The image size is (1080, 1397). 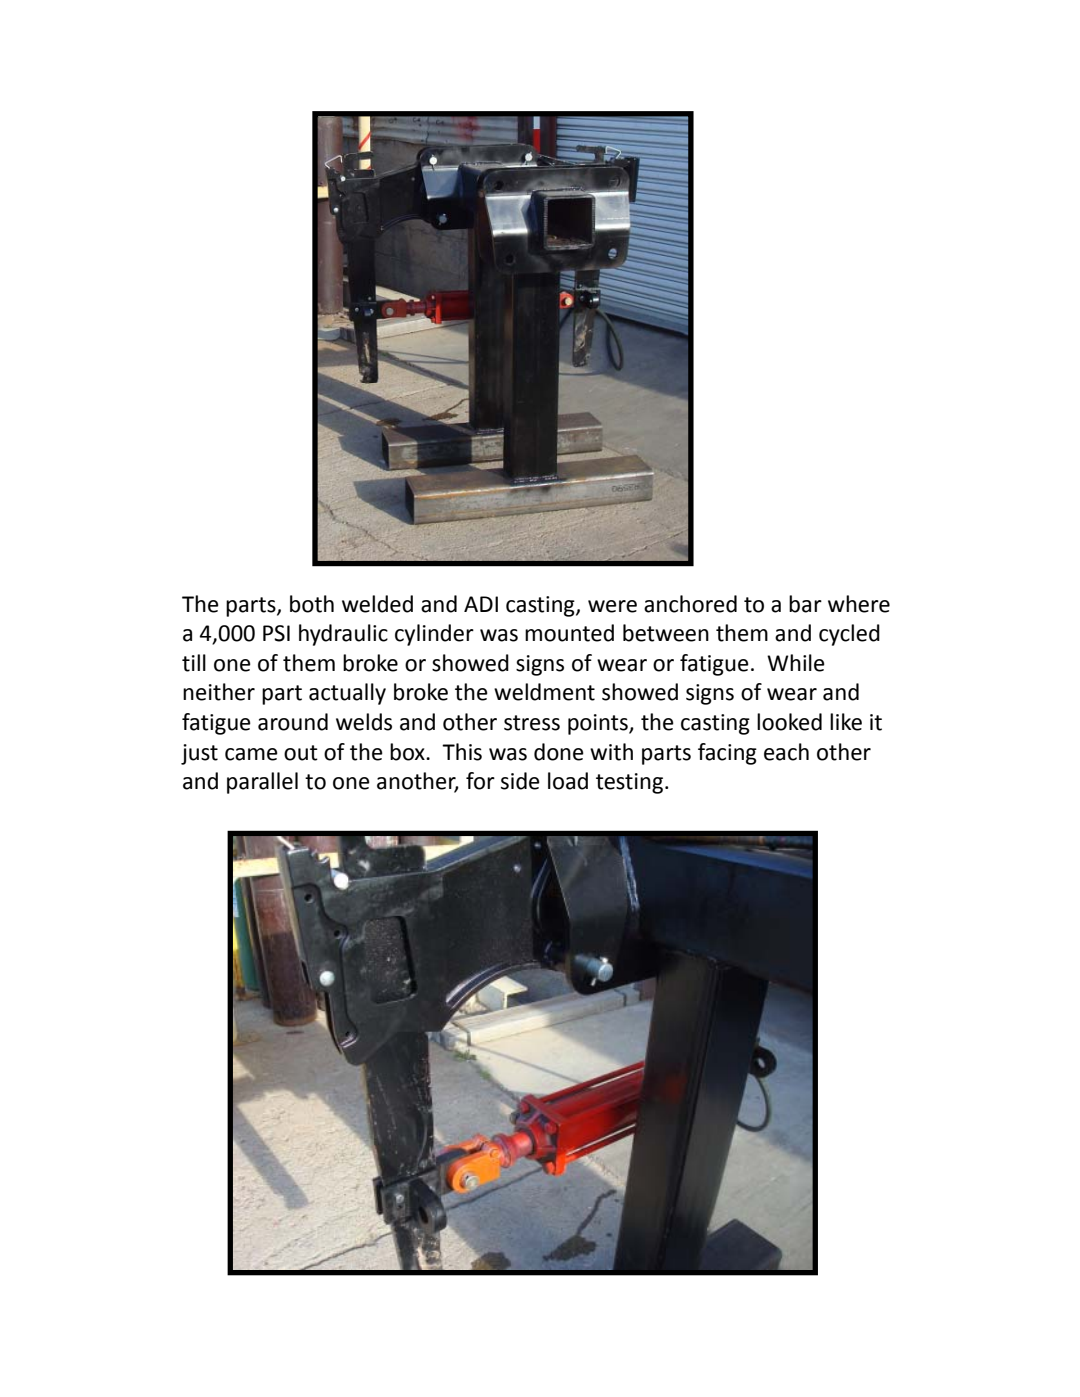 What do you see at coordinates (312, 604) in the image?
I see `both` at bounding box center [312, 604].
